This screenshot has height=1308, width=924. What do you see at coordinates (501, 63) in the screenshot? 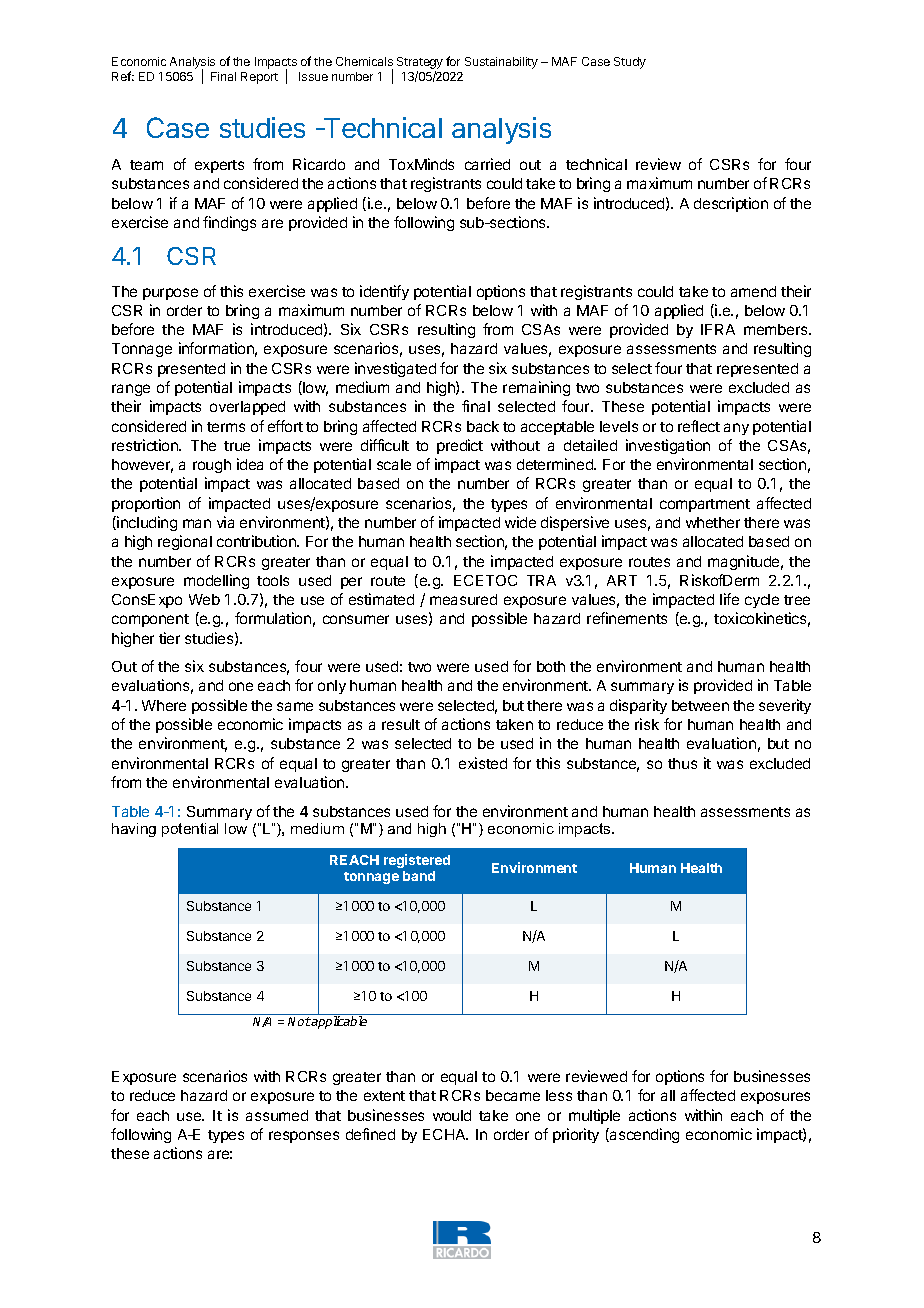
I see `Sustainability` at bounding box center [501, 63].
